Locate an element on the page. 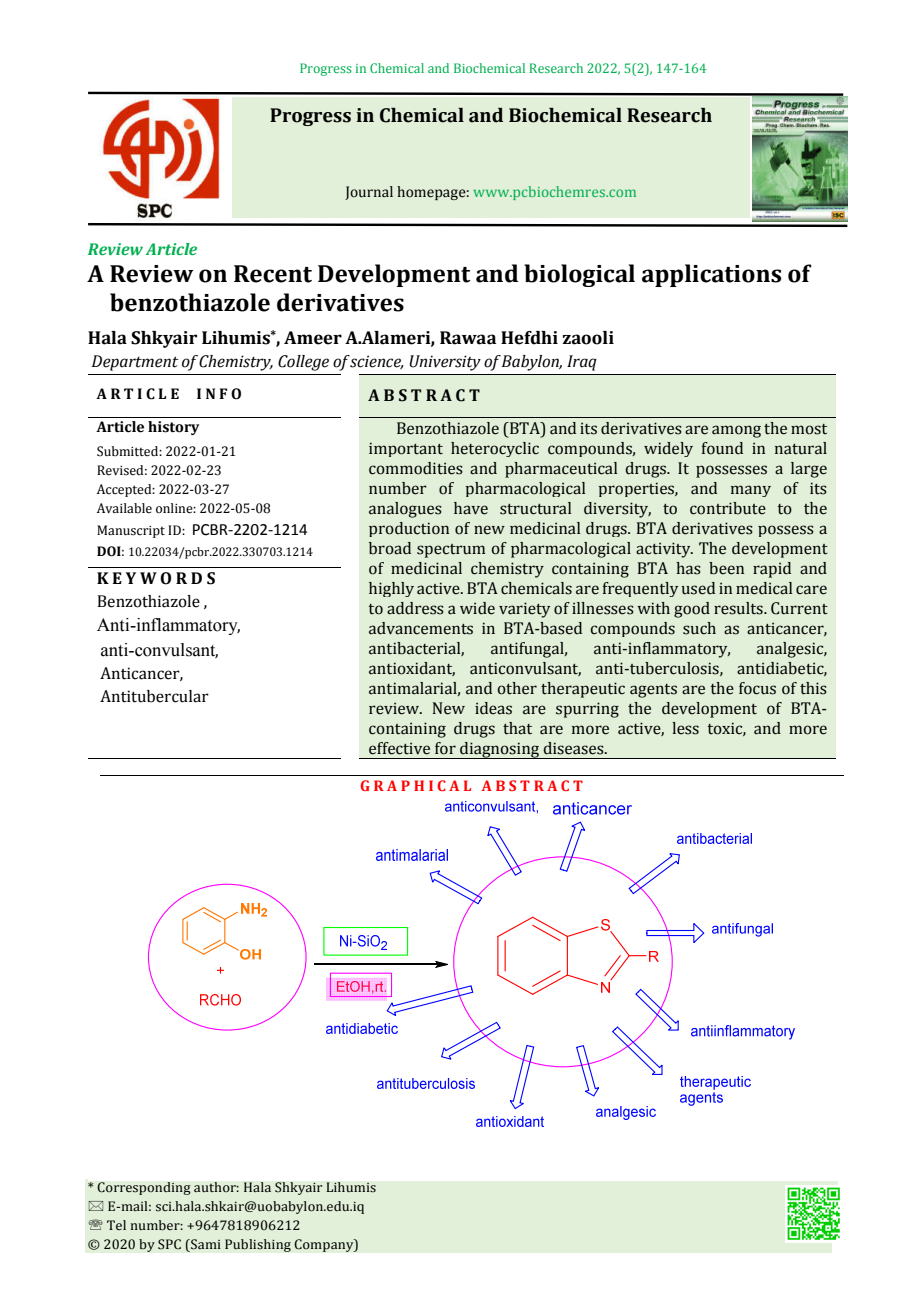  spectrum is located at coordinates (451, 551).
